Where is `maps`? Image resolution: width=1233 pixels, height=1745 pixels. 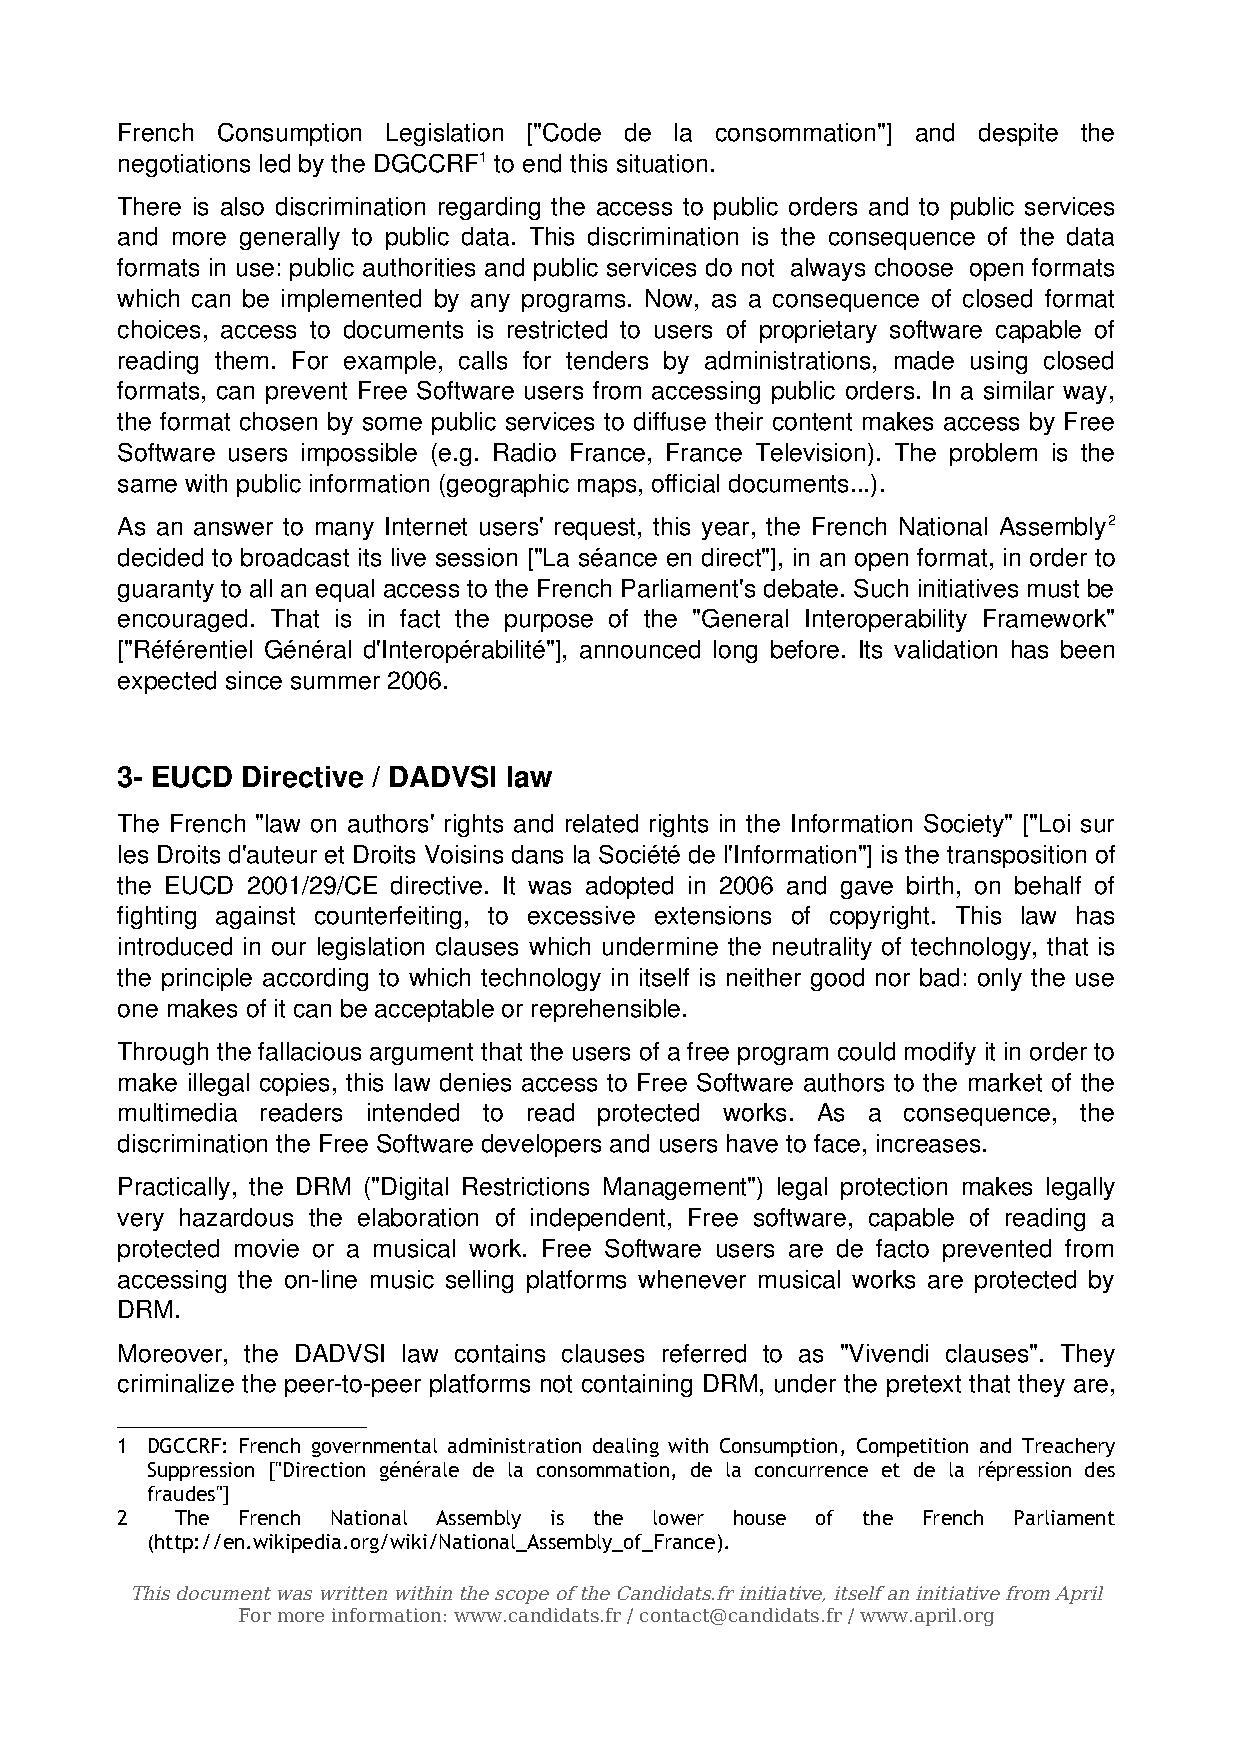
maps is located at coordinates (607, 488).
